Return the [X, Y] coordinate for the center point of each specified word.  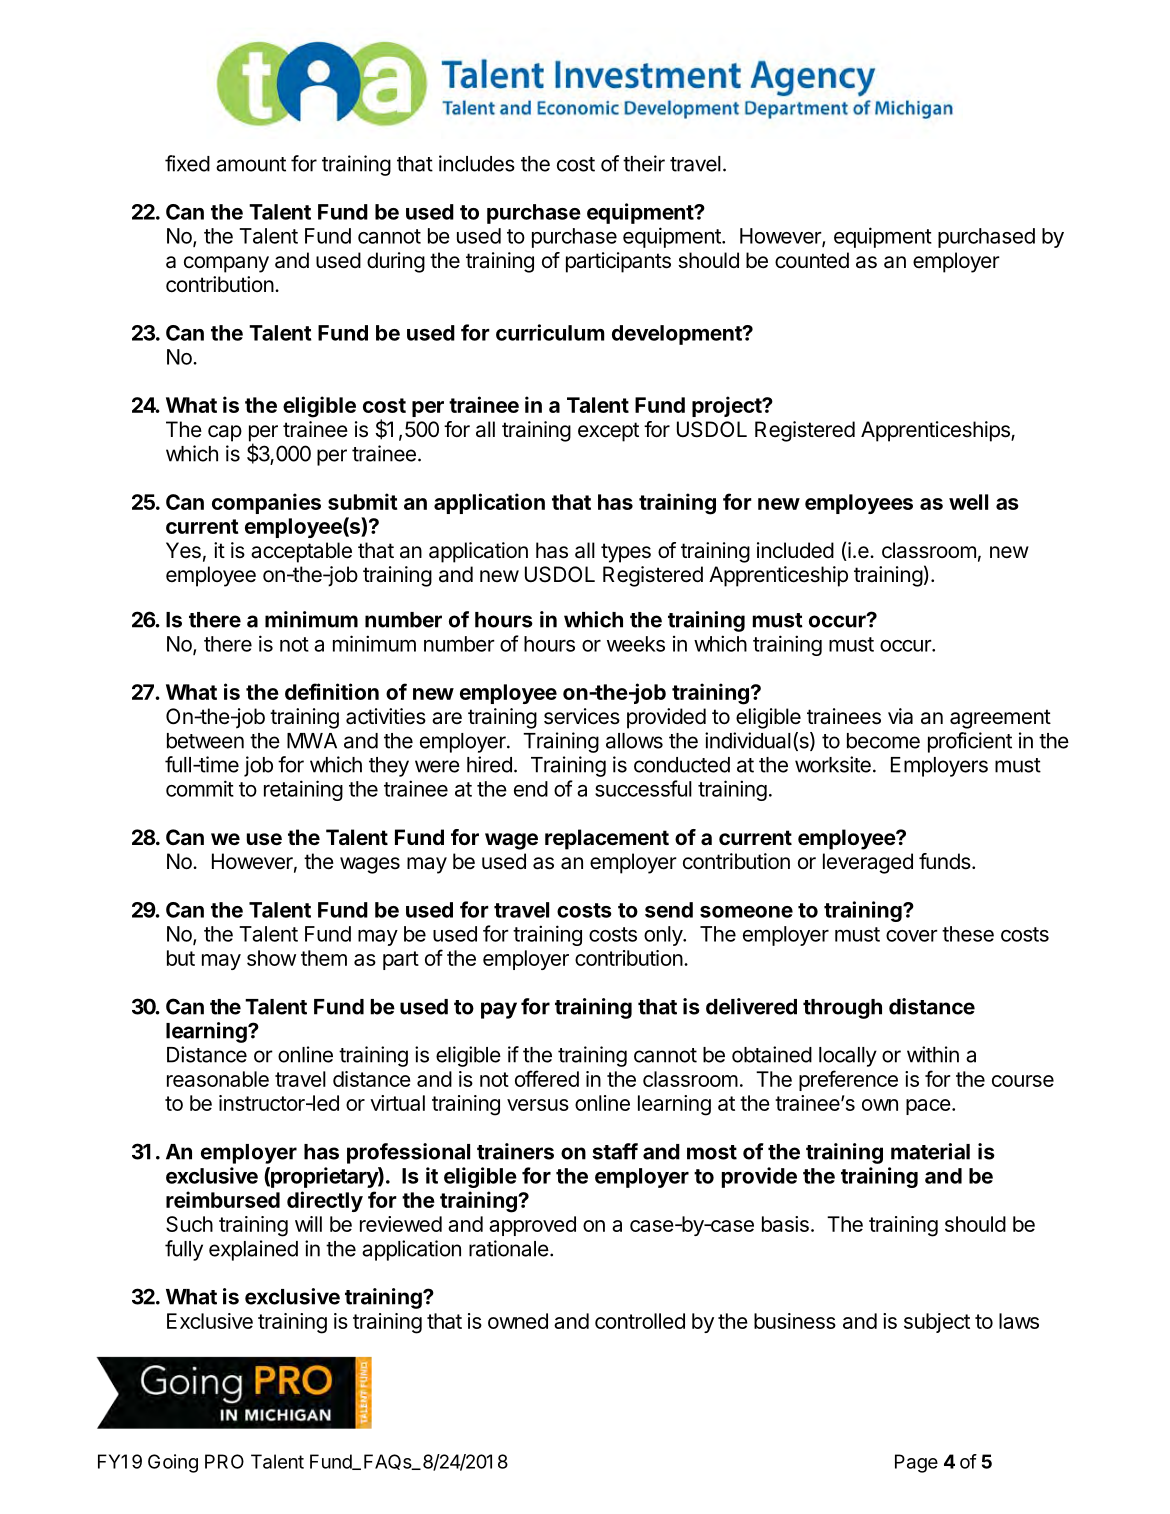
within [933, 1054]
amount [251, 164]
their [644, 163]
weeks [636, 644]
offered [547, 1078]
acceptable [301, 552]
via [900, 716]
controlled [640, 1321]
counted [812, 260]
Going [173, 1463]
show [271, 958]
